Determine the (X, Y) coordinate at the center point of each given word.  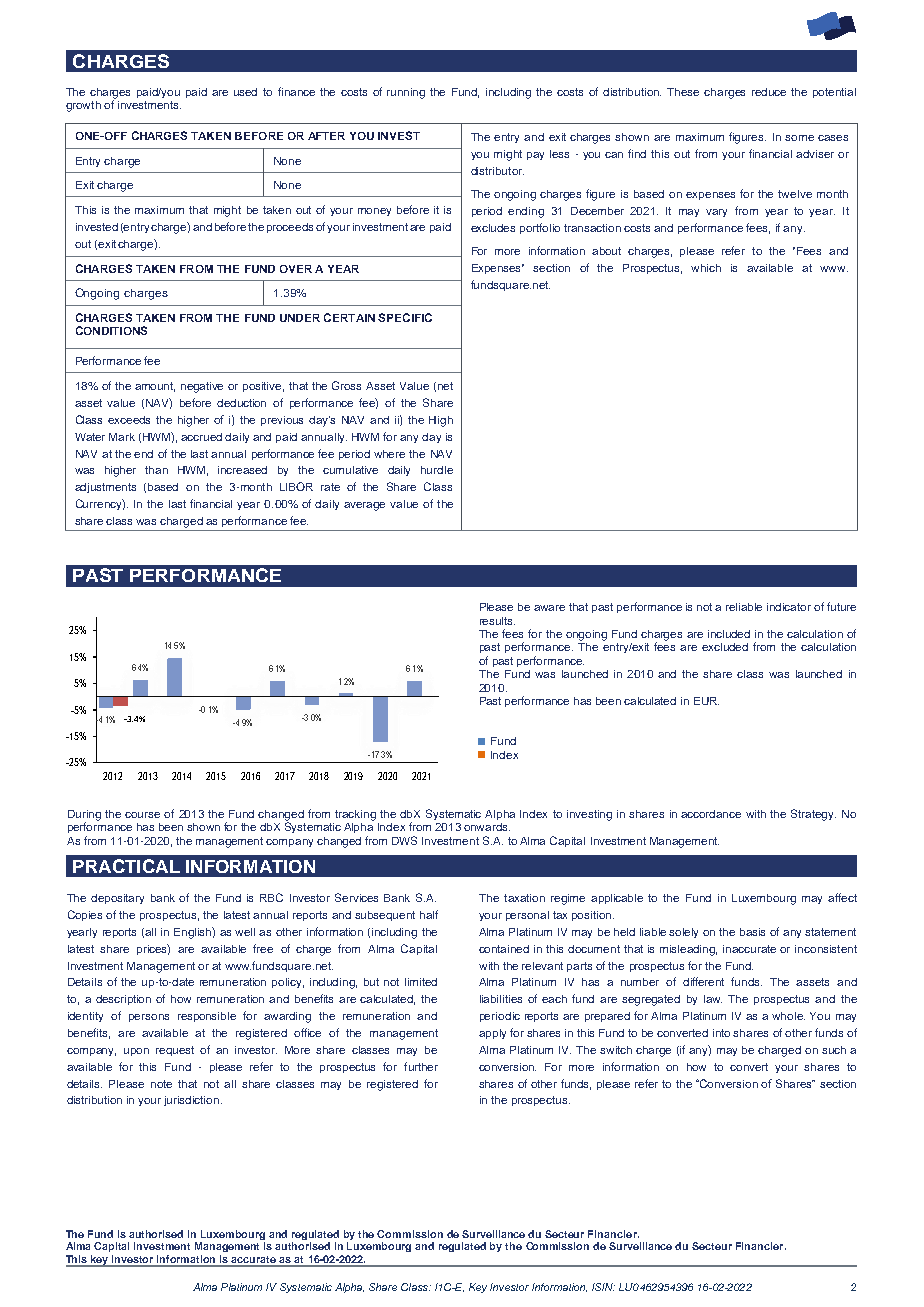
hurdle (437, 470)
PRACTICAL (126, 866)
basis (752, 932)
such (834, 1050)
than (156, 470)
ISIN (603, 1287)
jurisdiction (193, 1101)
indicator (789, 607)
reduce (769, 92)
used (245, 92)
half (429, 914)
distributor (497, 171)
